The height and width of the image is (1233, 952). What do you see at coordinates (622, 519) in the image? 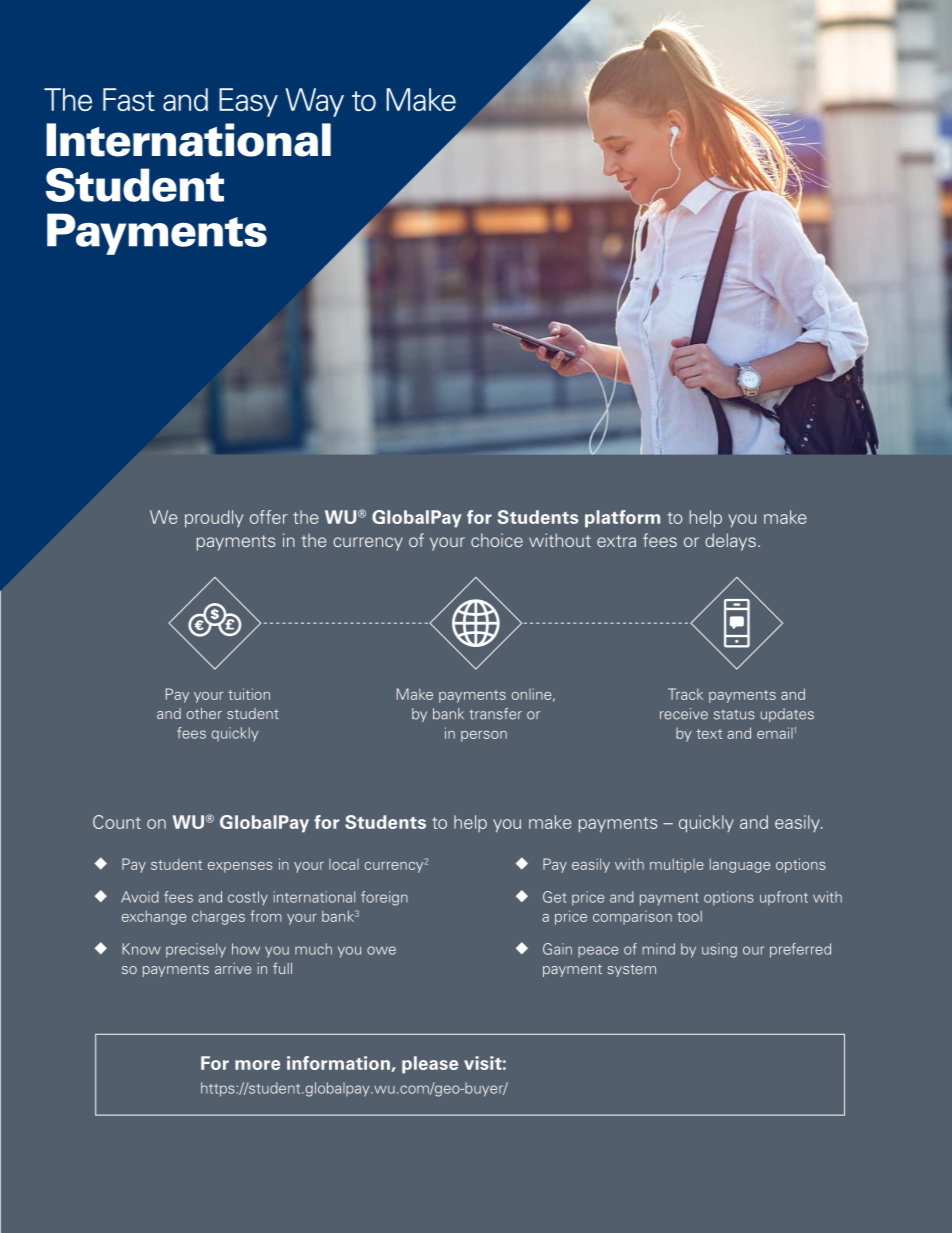
I see `platform` at bounding box center [622, 519].
